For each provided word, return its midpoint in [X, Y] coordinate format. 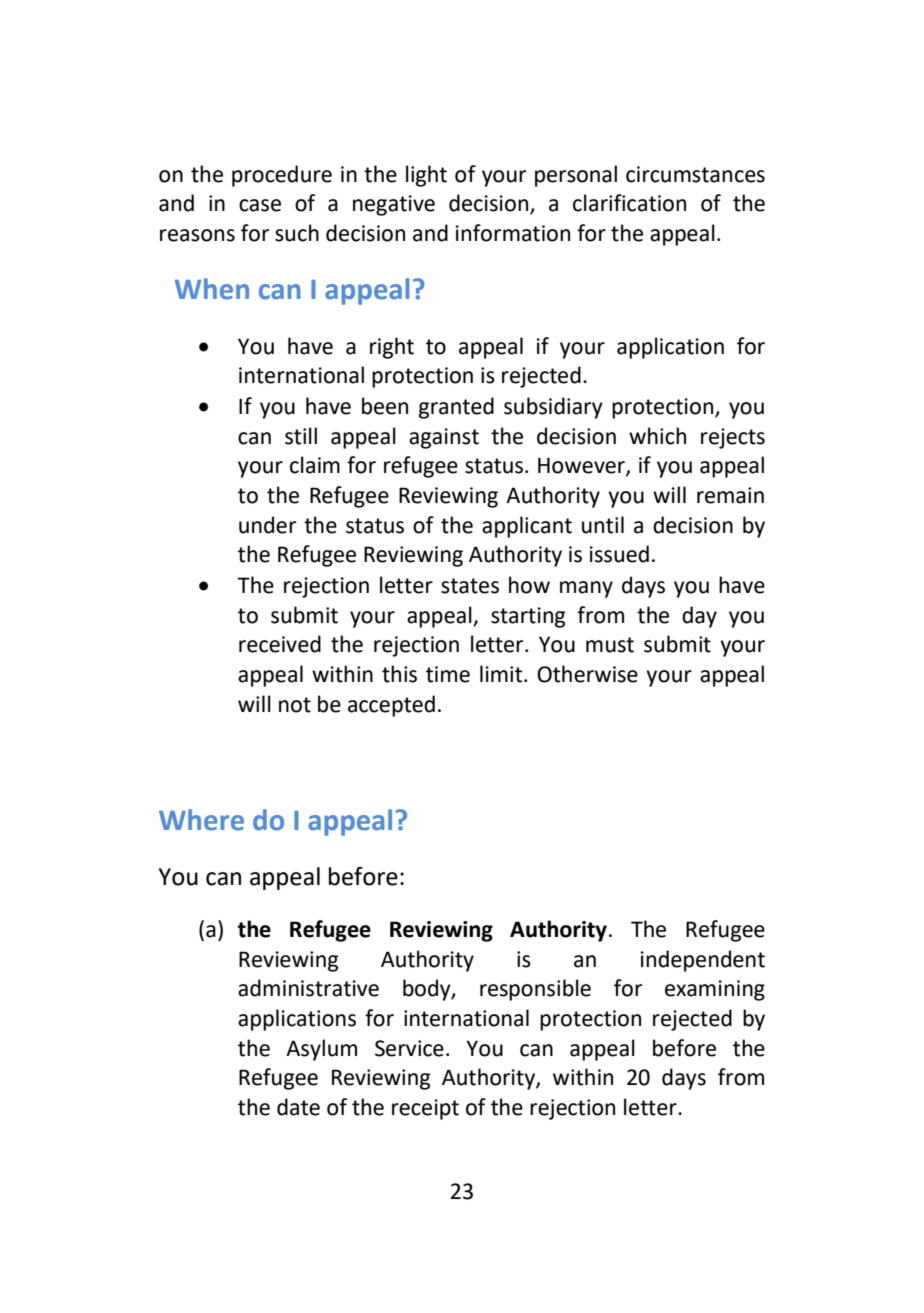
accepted [391, 706]
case [260, 205]
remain [730, 495]
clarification [629, 203]
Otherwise [587, 674]
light [426, 176]
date [298, 1107]
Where [201, 820]
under [267, 525]
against [444, 438]
